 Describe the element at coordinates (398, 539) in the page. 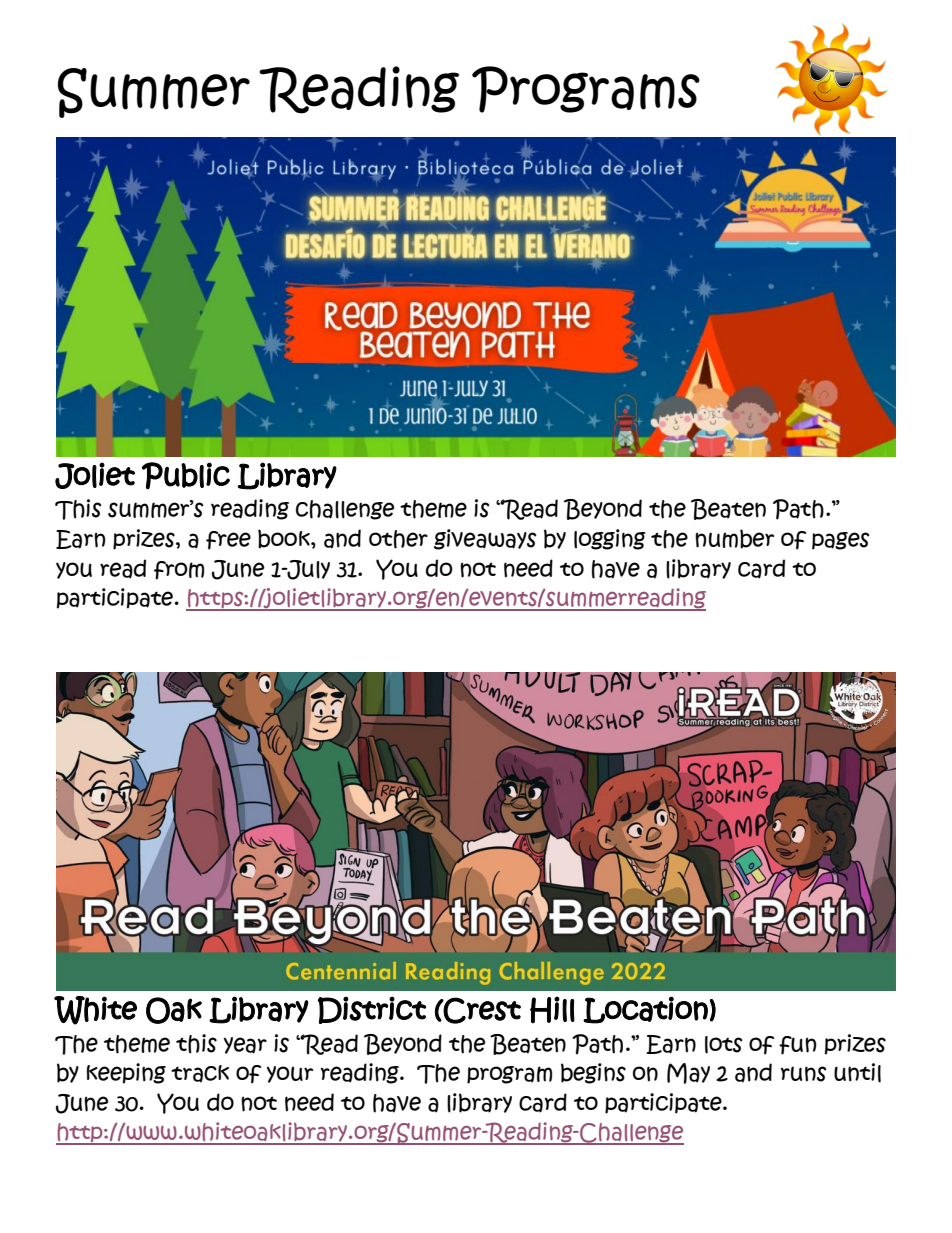

I see `other` at that location.
